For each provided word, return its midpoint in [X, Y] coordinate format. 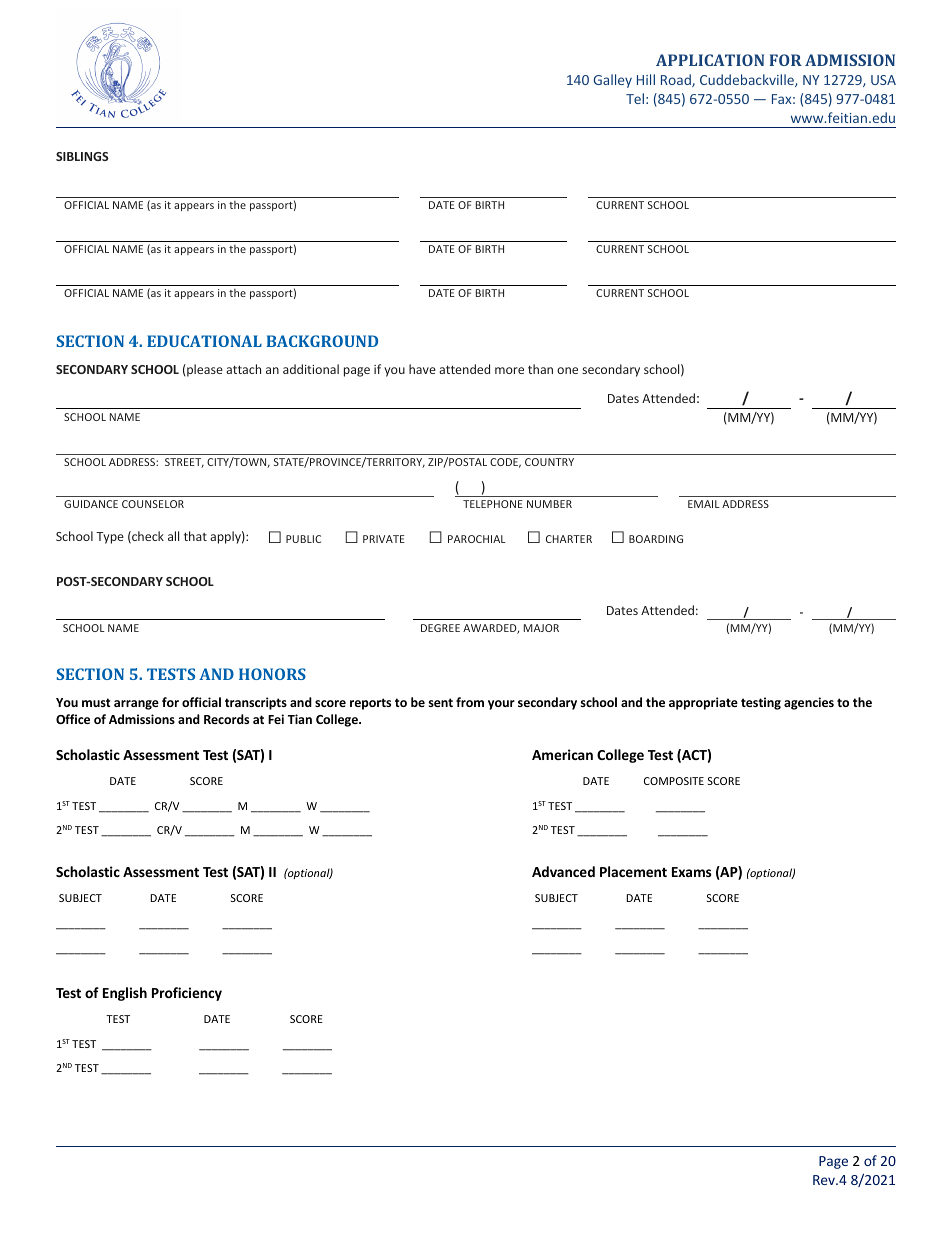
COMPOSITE [674, 781]
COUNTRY [549, 462]
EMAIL [704, 504]
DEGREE [440, 628]
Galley [613, 81]
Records [226, 719]
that [195, 536]
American [562, 754]
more [509, 370]
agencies [809, 703]
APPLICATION [710, 60]
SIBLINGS [82, 156]
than [540, 369]
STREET [184, 463]
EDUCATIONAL [204, 341]
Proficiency [187, 994]
